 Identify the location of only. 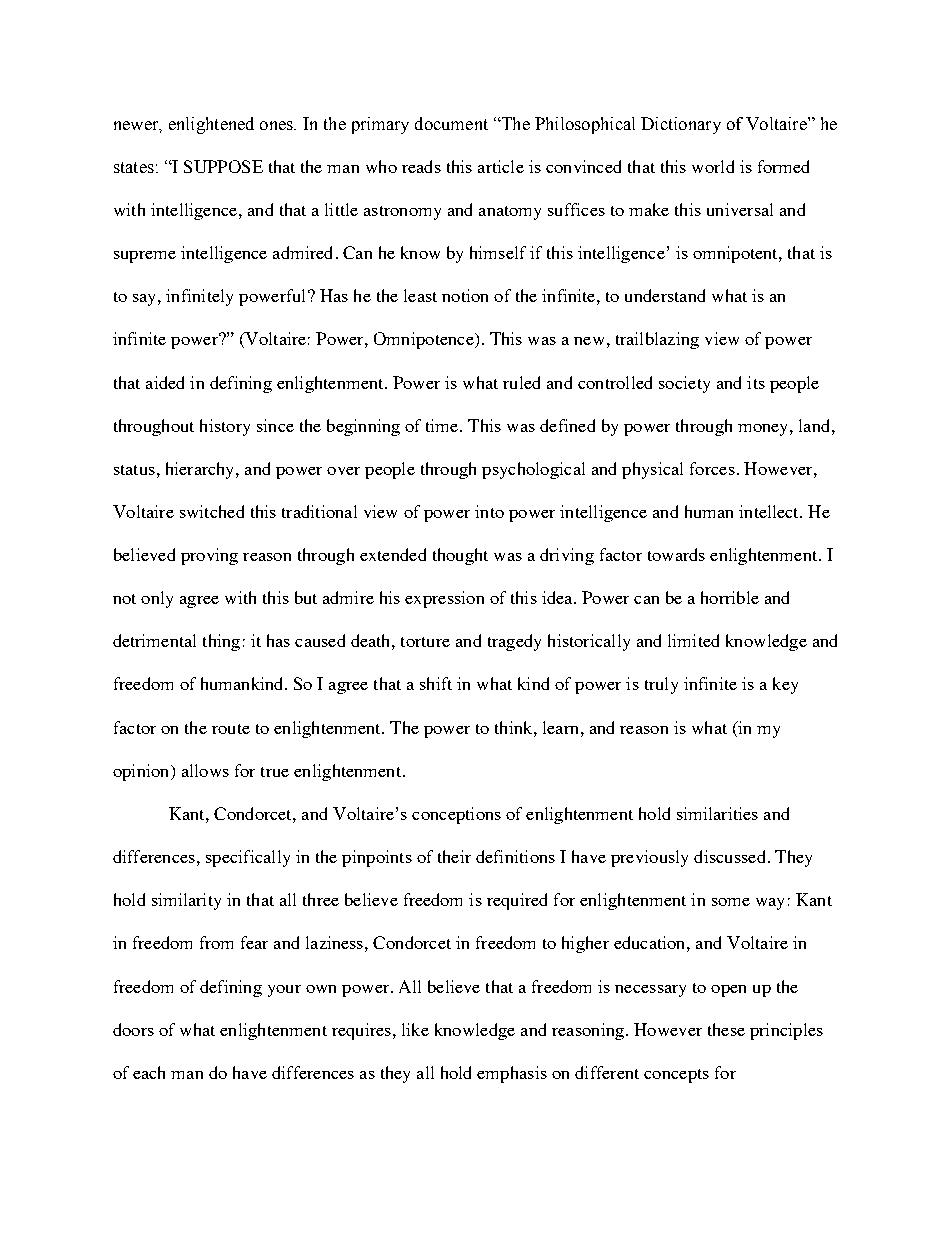
(157, 599).
